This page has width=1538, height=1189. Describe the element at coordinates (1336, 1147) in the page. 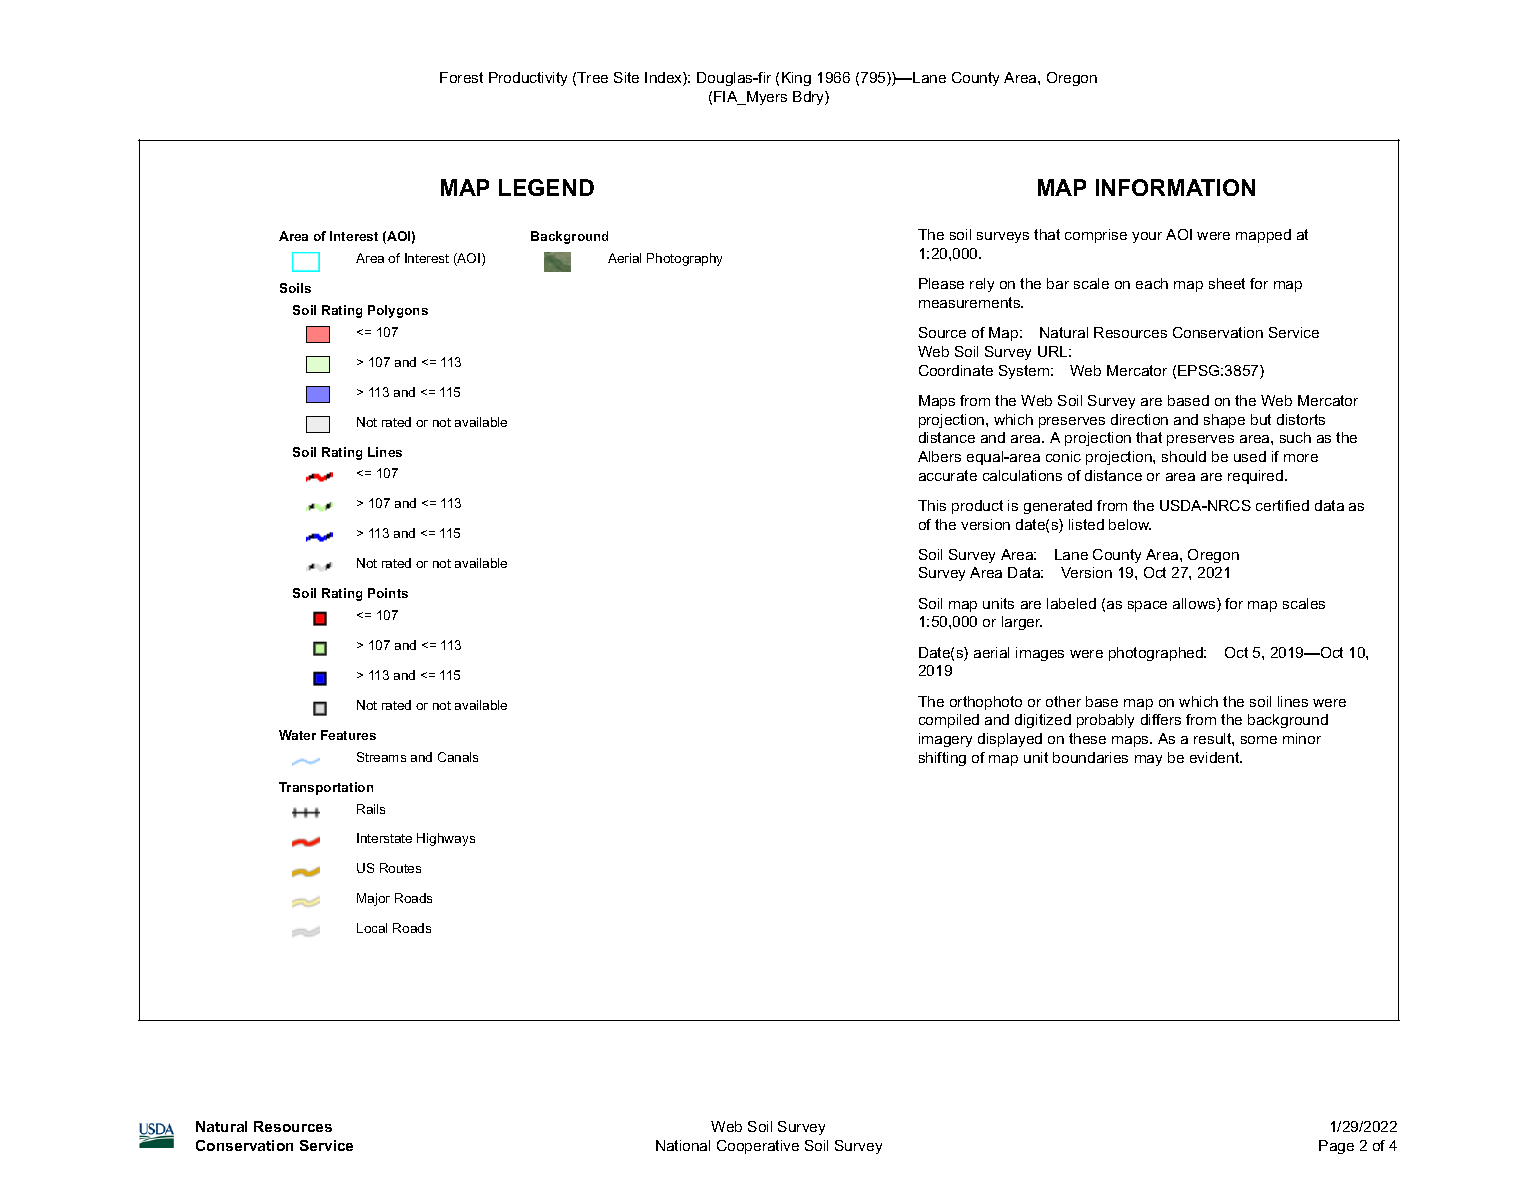

I see `Page` at that location.
